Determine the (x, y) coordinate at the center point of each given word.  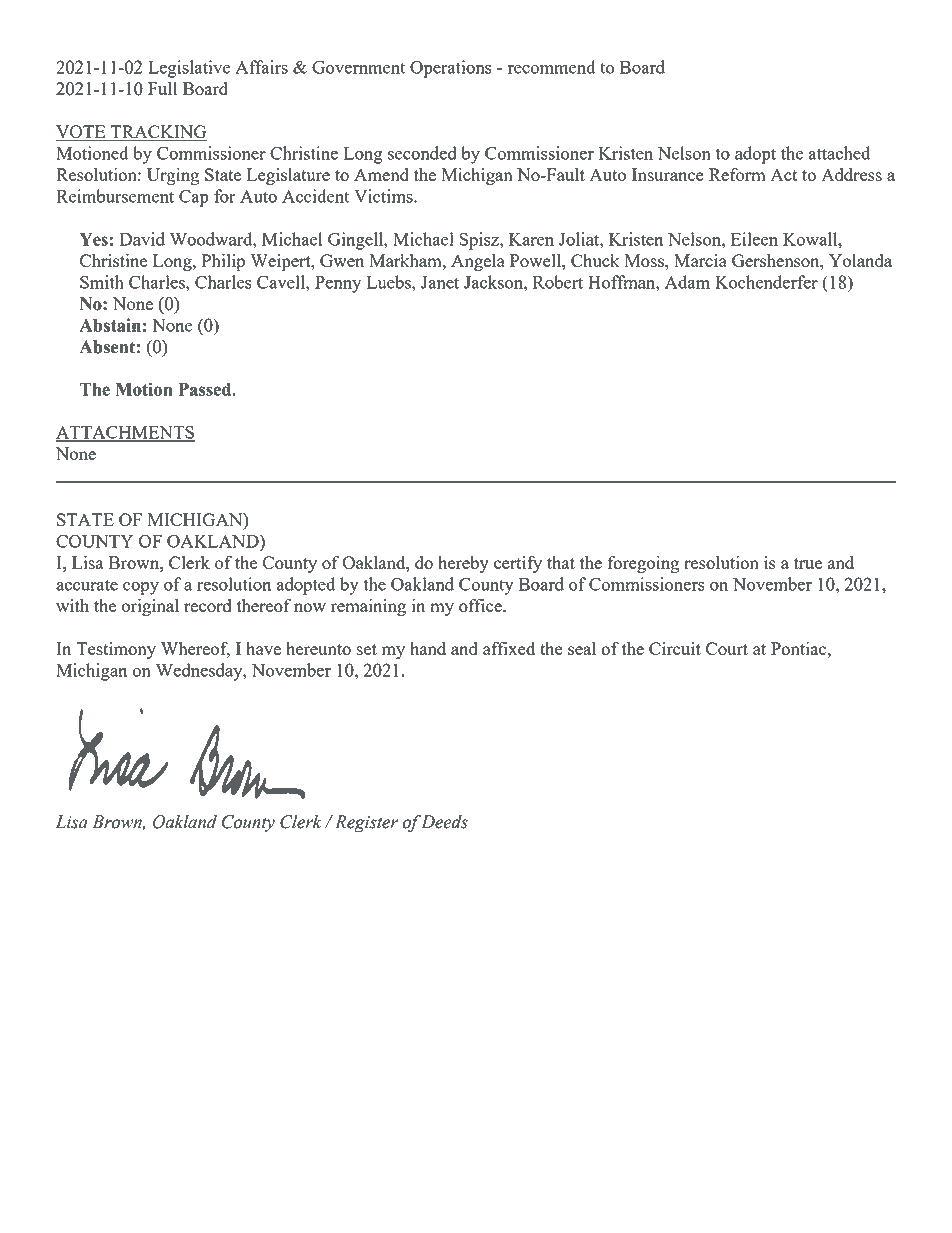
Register (366, 824)
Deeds (444, 822)
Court (727, 648)
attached (839, 153)
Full (162, 88)
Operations (451, 69)
